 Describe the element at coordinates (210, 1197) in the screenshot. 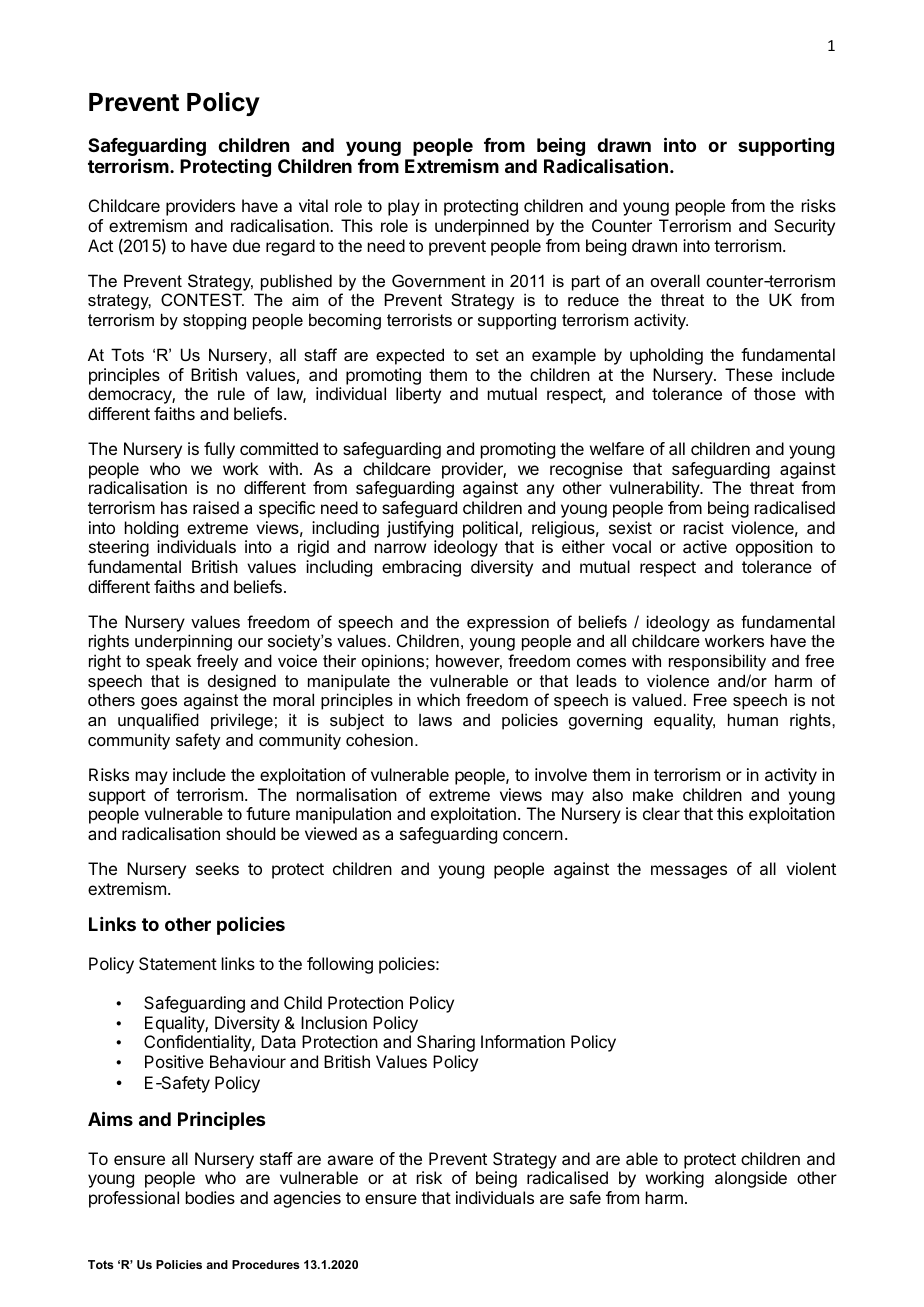

I see `bodies` at that location.
